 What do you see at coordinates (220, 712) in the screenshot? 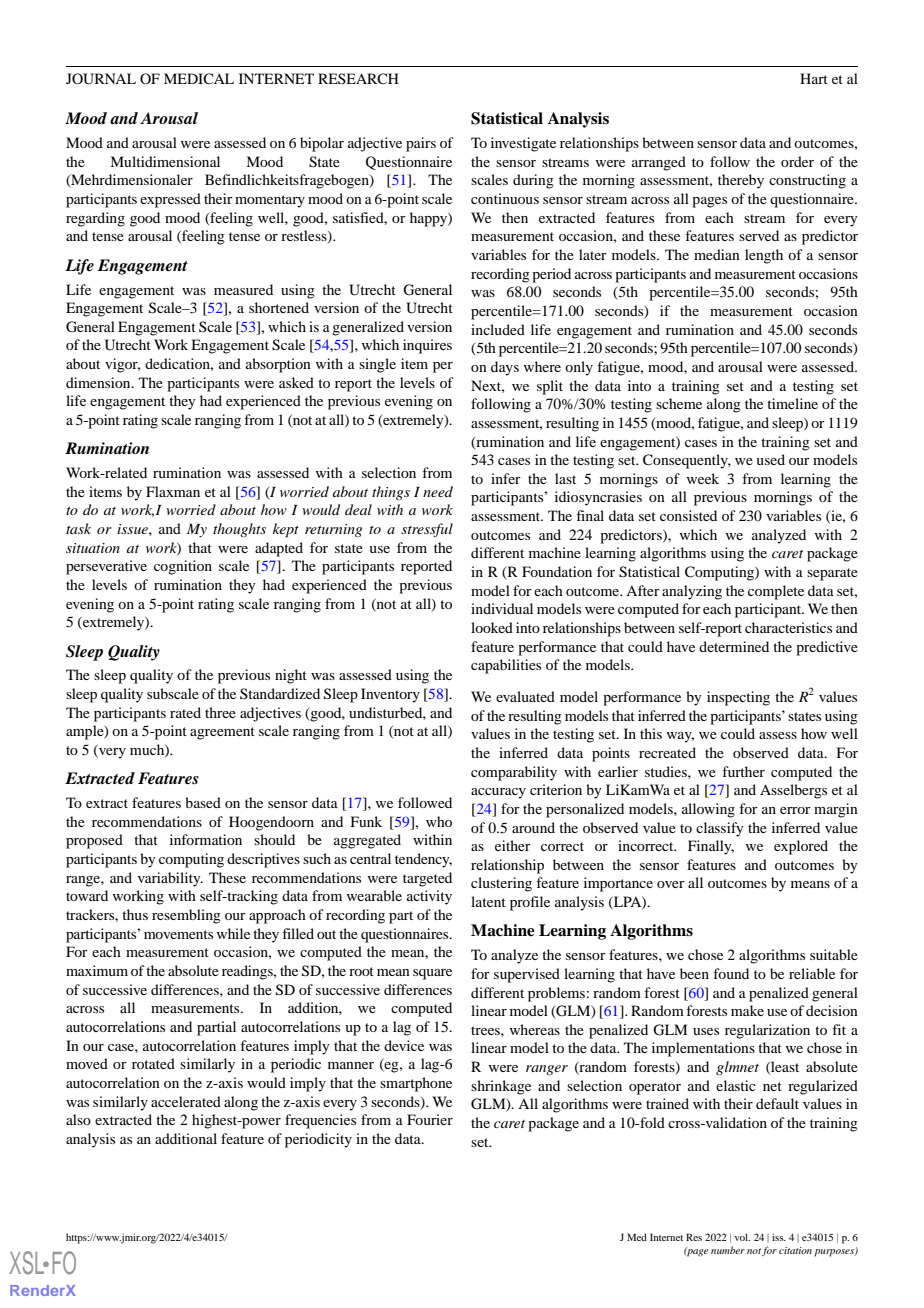
I see `three` at bounding box center [220, 712].
